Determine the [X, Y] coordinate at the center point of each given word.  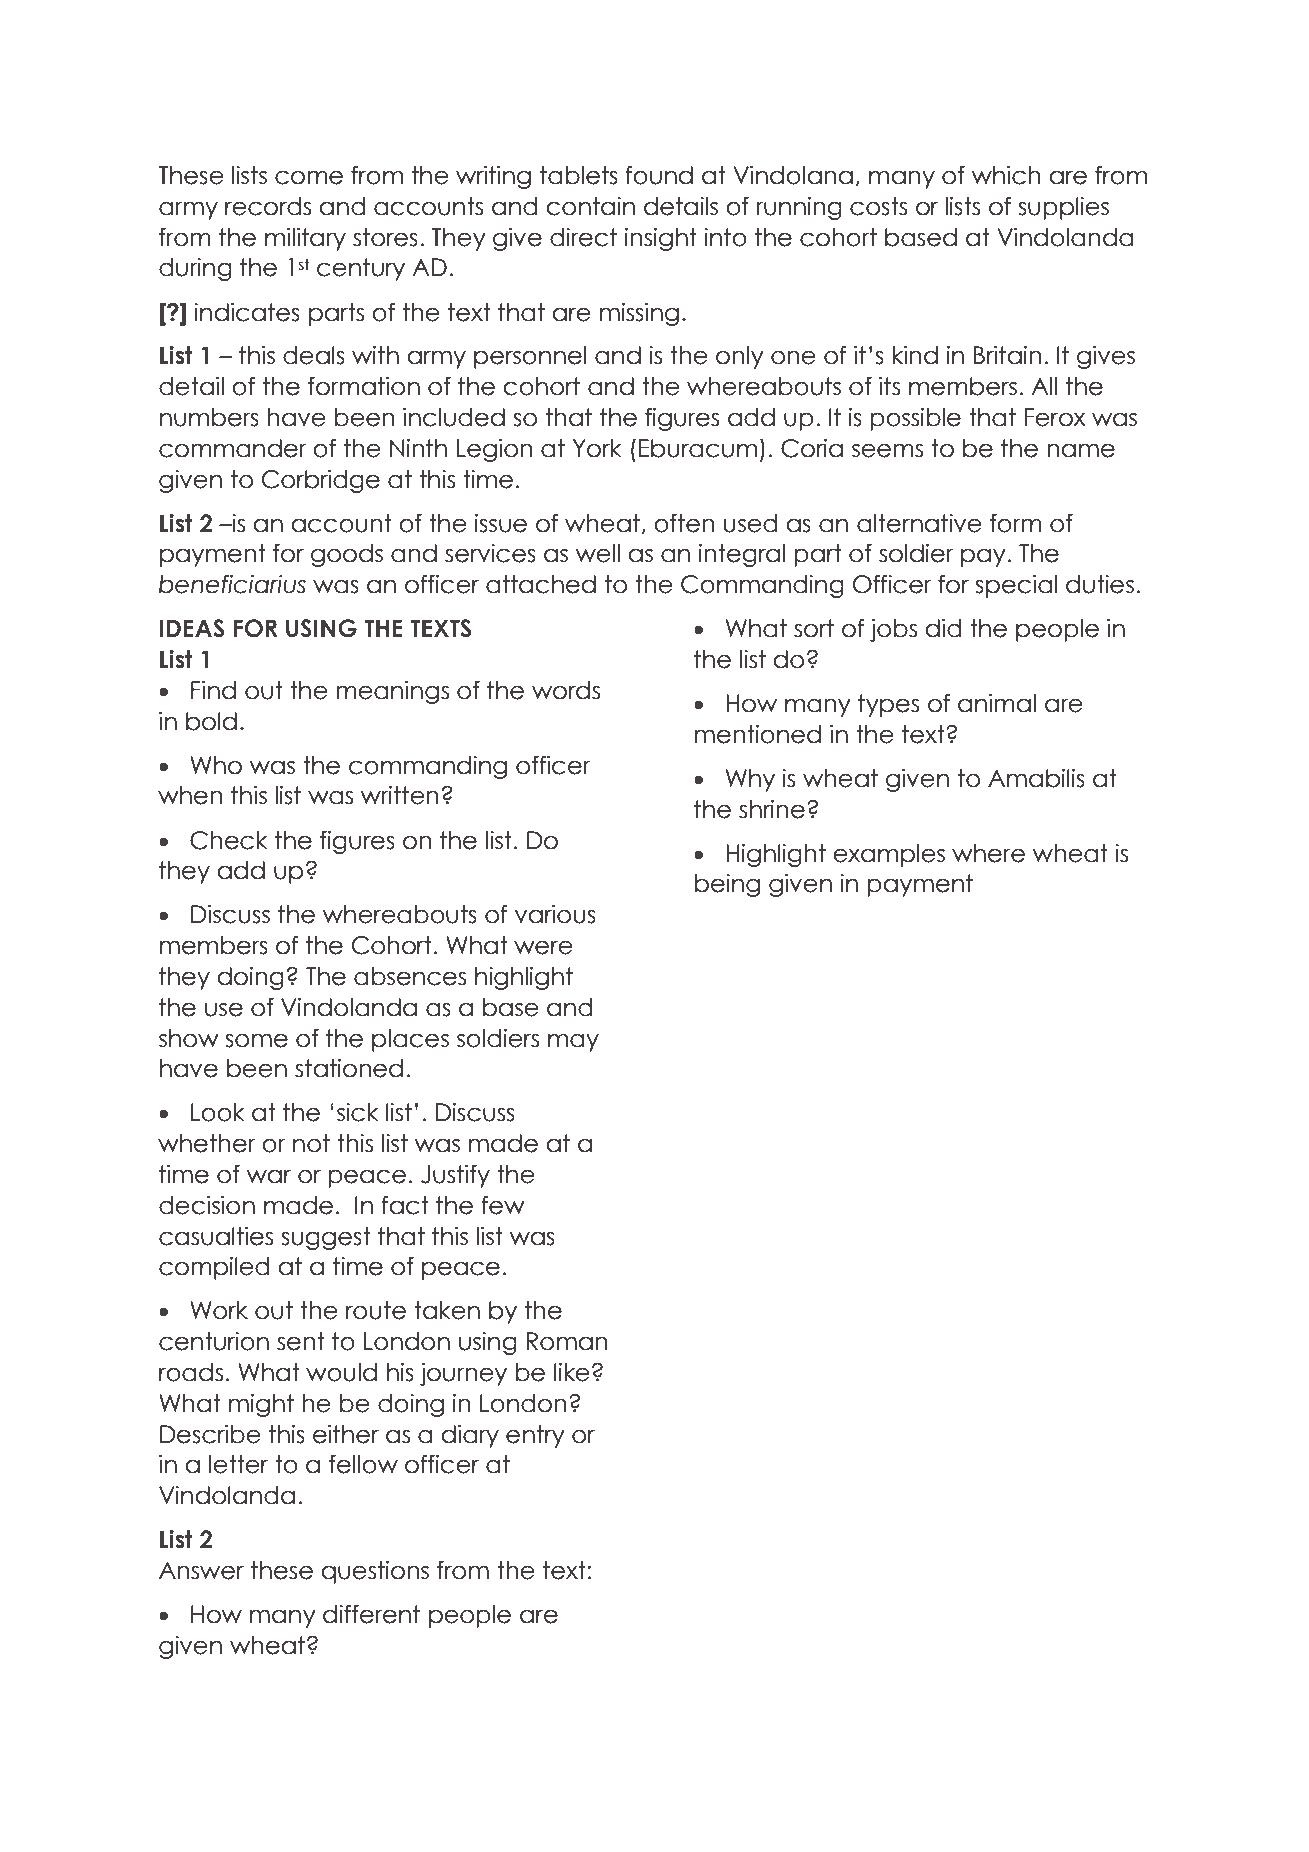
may [573, 1042]
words [566, 690]
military [305, 239]
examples [889, 855]
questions [375, 1572]
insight [661, 239]
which [1006, 175]
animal [997, 703]
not [311, 1143]
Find [213, 690]
